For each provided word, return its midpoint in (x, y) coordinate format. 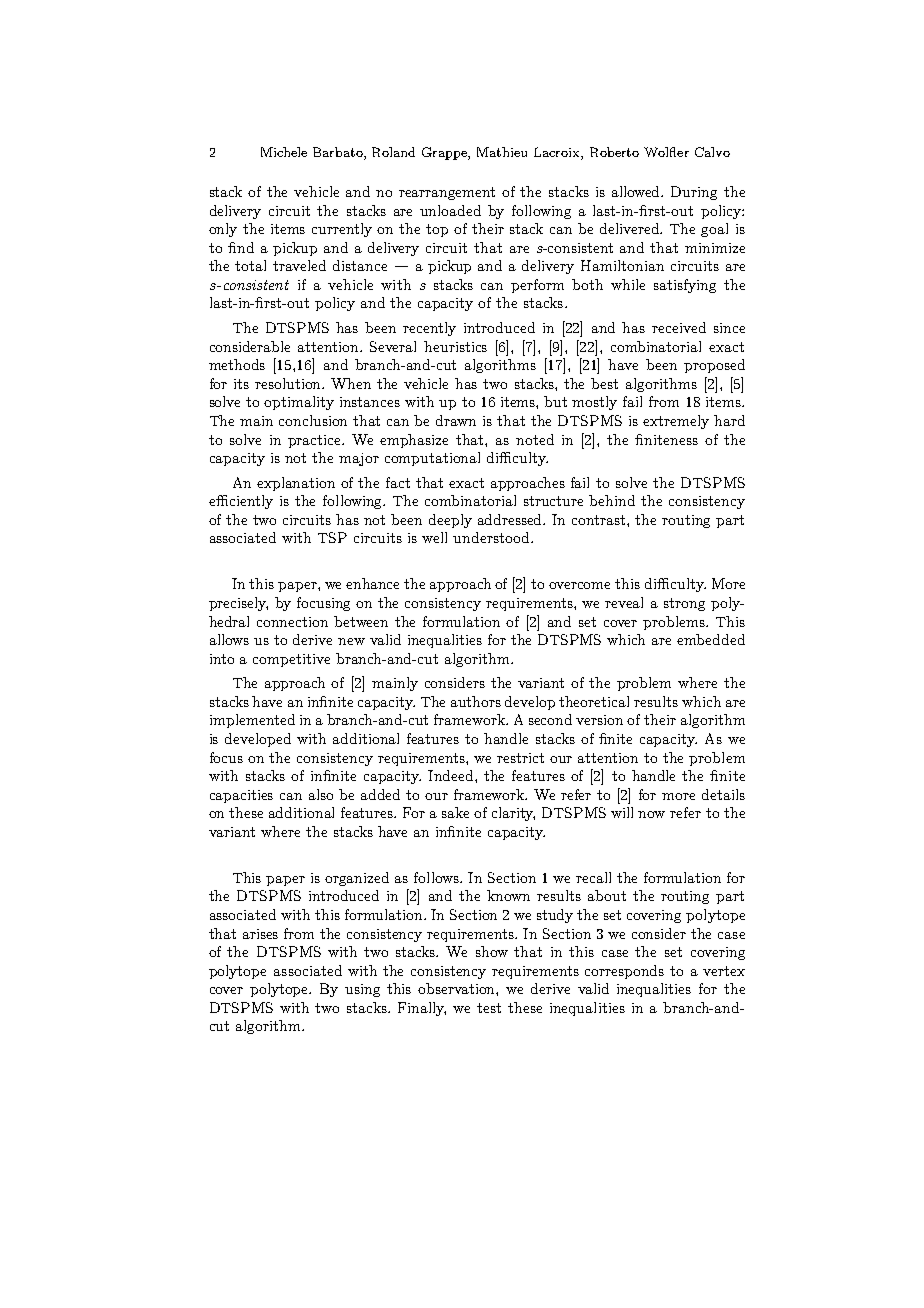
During (694, 193)
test (489, 1008)
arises (260, 934)
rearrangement (447, 193)
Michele (284, 152)
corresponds (624, 972)
